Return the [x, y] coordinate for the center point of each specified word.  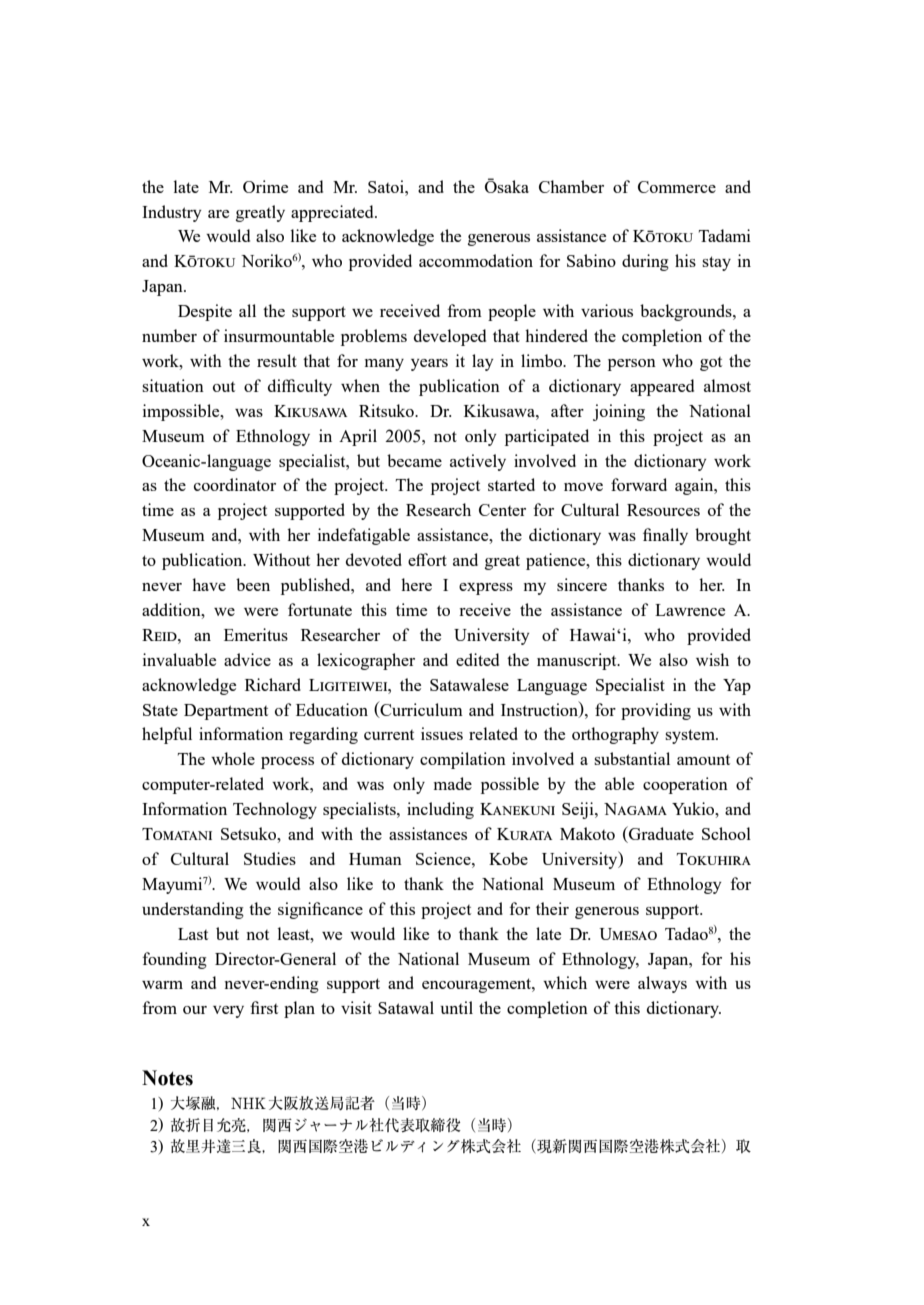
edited [477, 659]
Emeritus [256, 634]
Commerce [677, 187]
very [228, 1012]
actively [478, 462]
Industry [172, 213]
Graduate [660, 834]
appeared [662, 387]
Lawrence [690, 610]
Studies [270, 858]
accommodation [476, 260]
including [440, 810]
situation [173, 385]
